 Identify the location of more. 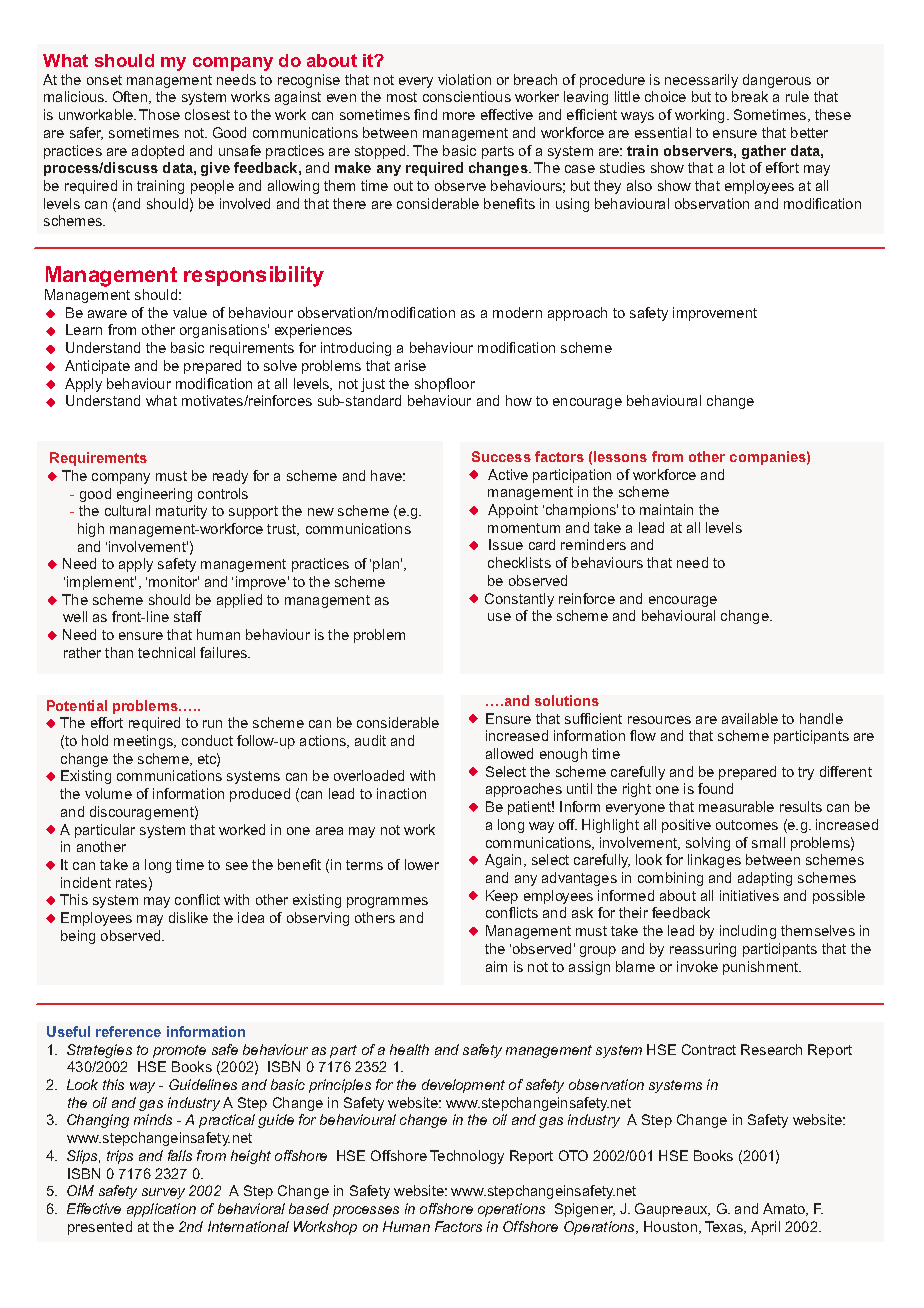
(459, 116).
